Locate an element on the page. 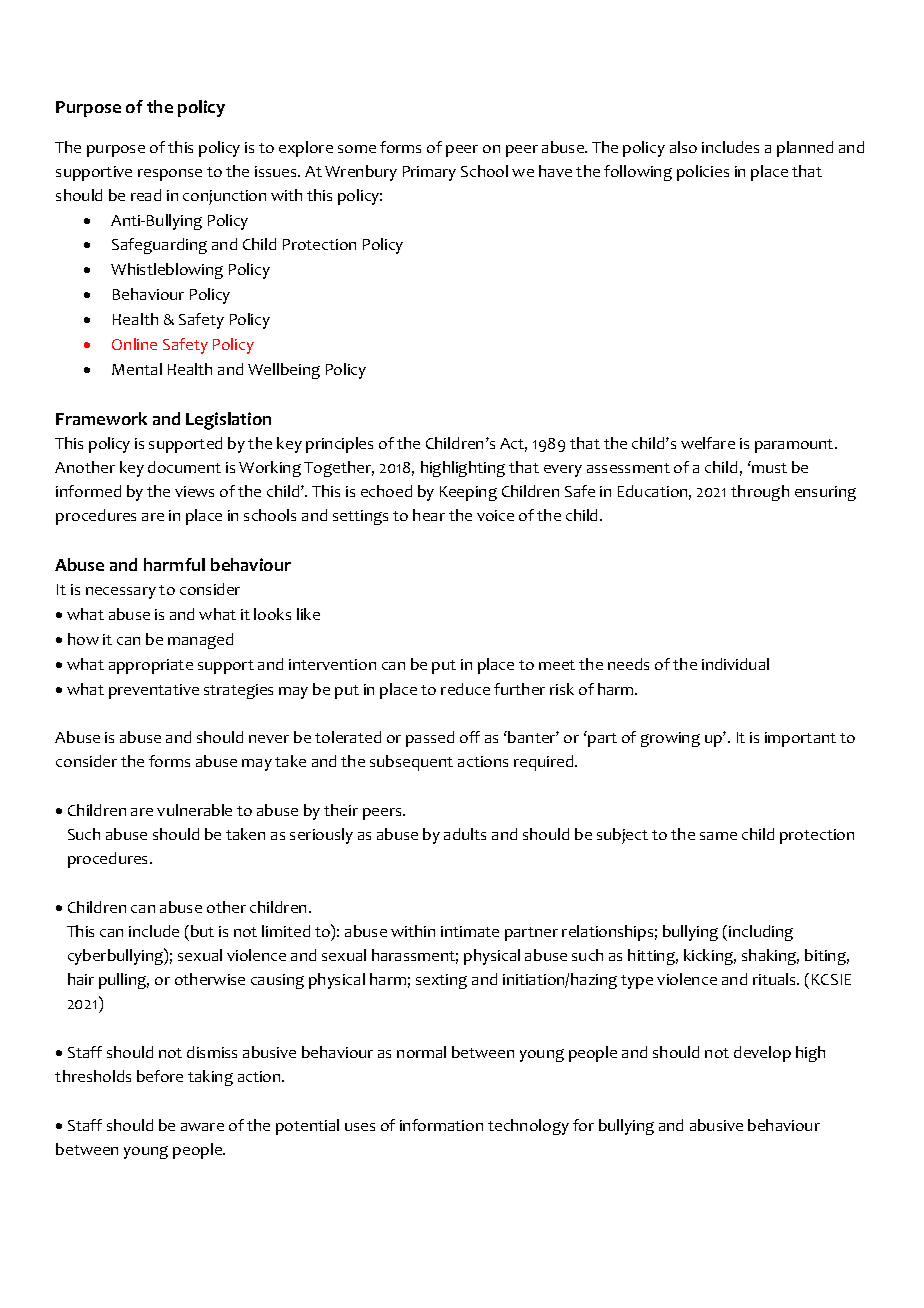 This document has width=924, height=1308. same is located at coordinates (718, 836).
